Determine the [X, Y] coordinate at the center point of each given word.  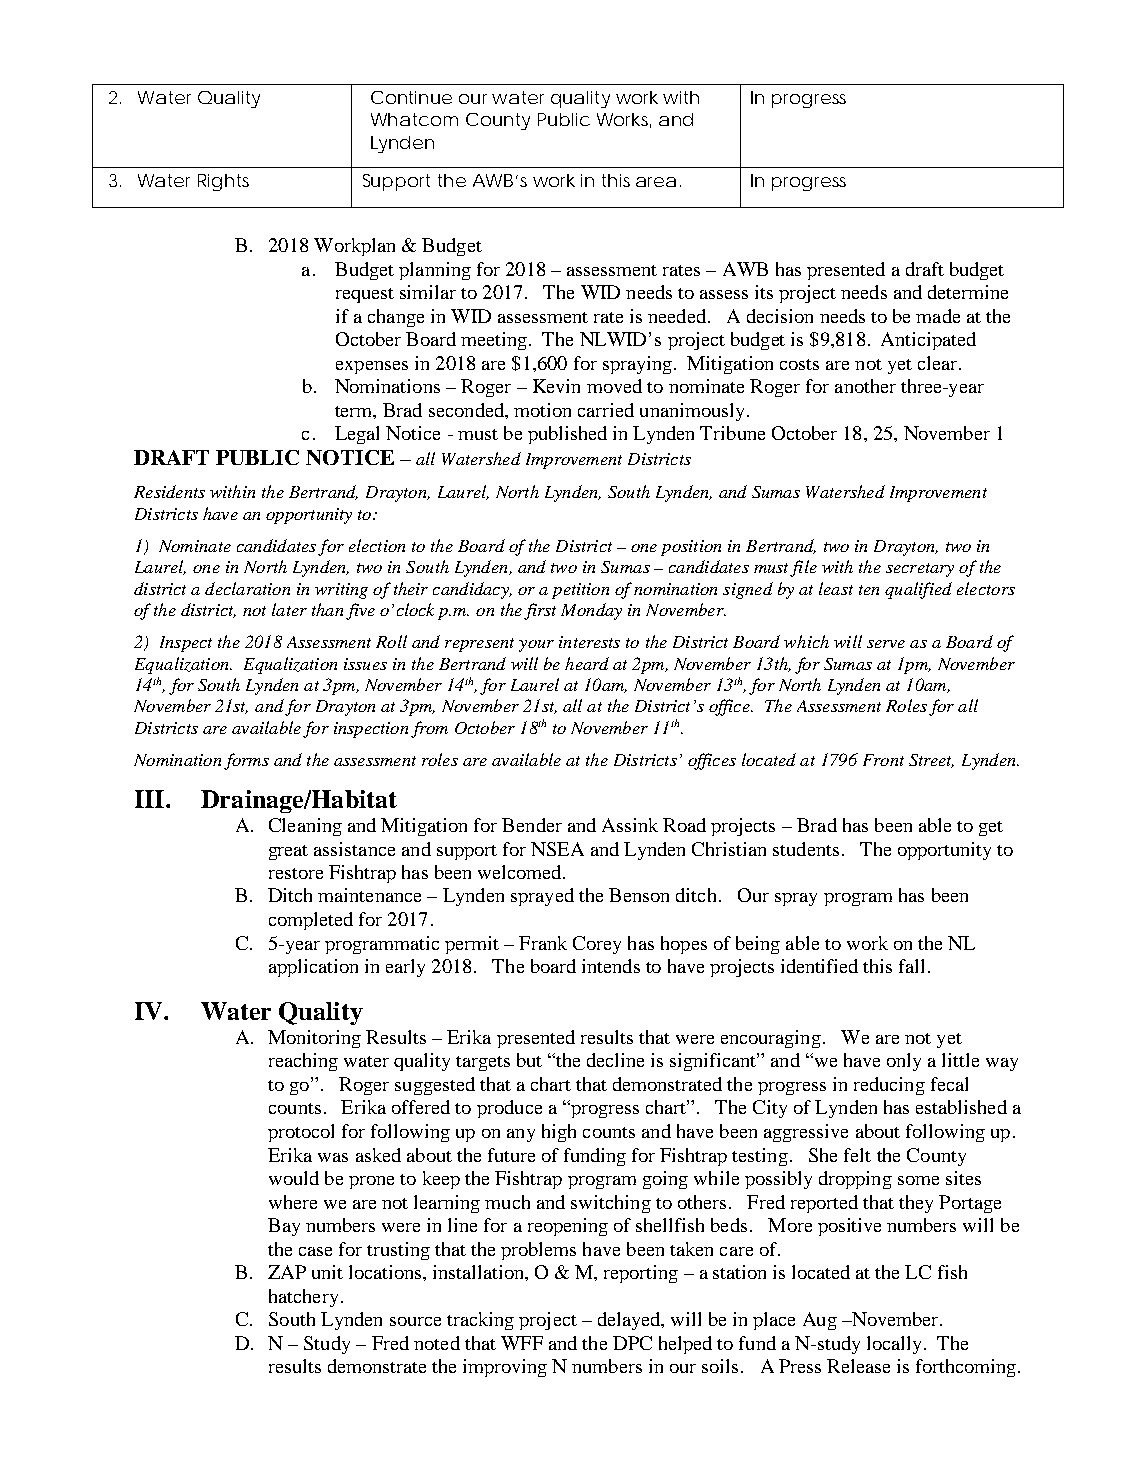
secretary [920, 570]
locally [894, 1345]
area [656, 182]
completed [311, 921]
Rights [223, 182]
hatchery [303, 1298]
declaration [247, 588]
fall [911, 966]
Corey [597, 945]
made [938, 316]
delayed [630, 1321]
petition [580, 591]
